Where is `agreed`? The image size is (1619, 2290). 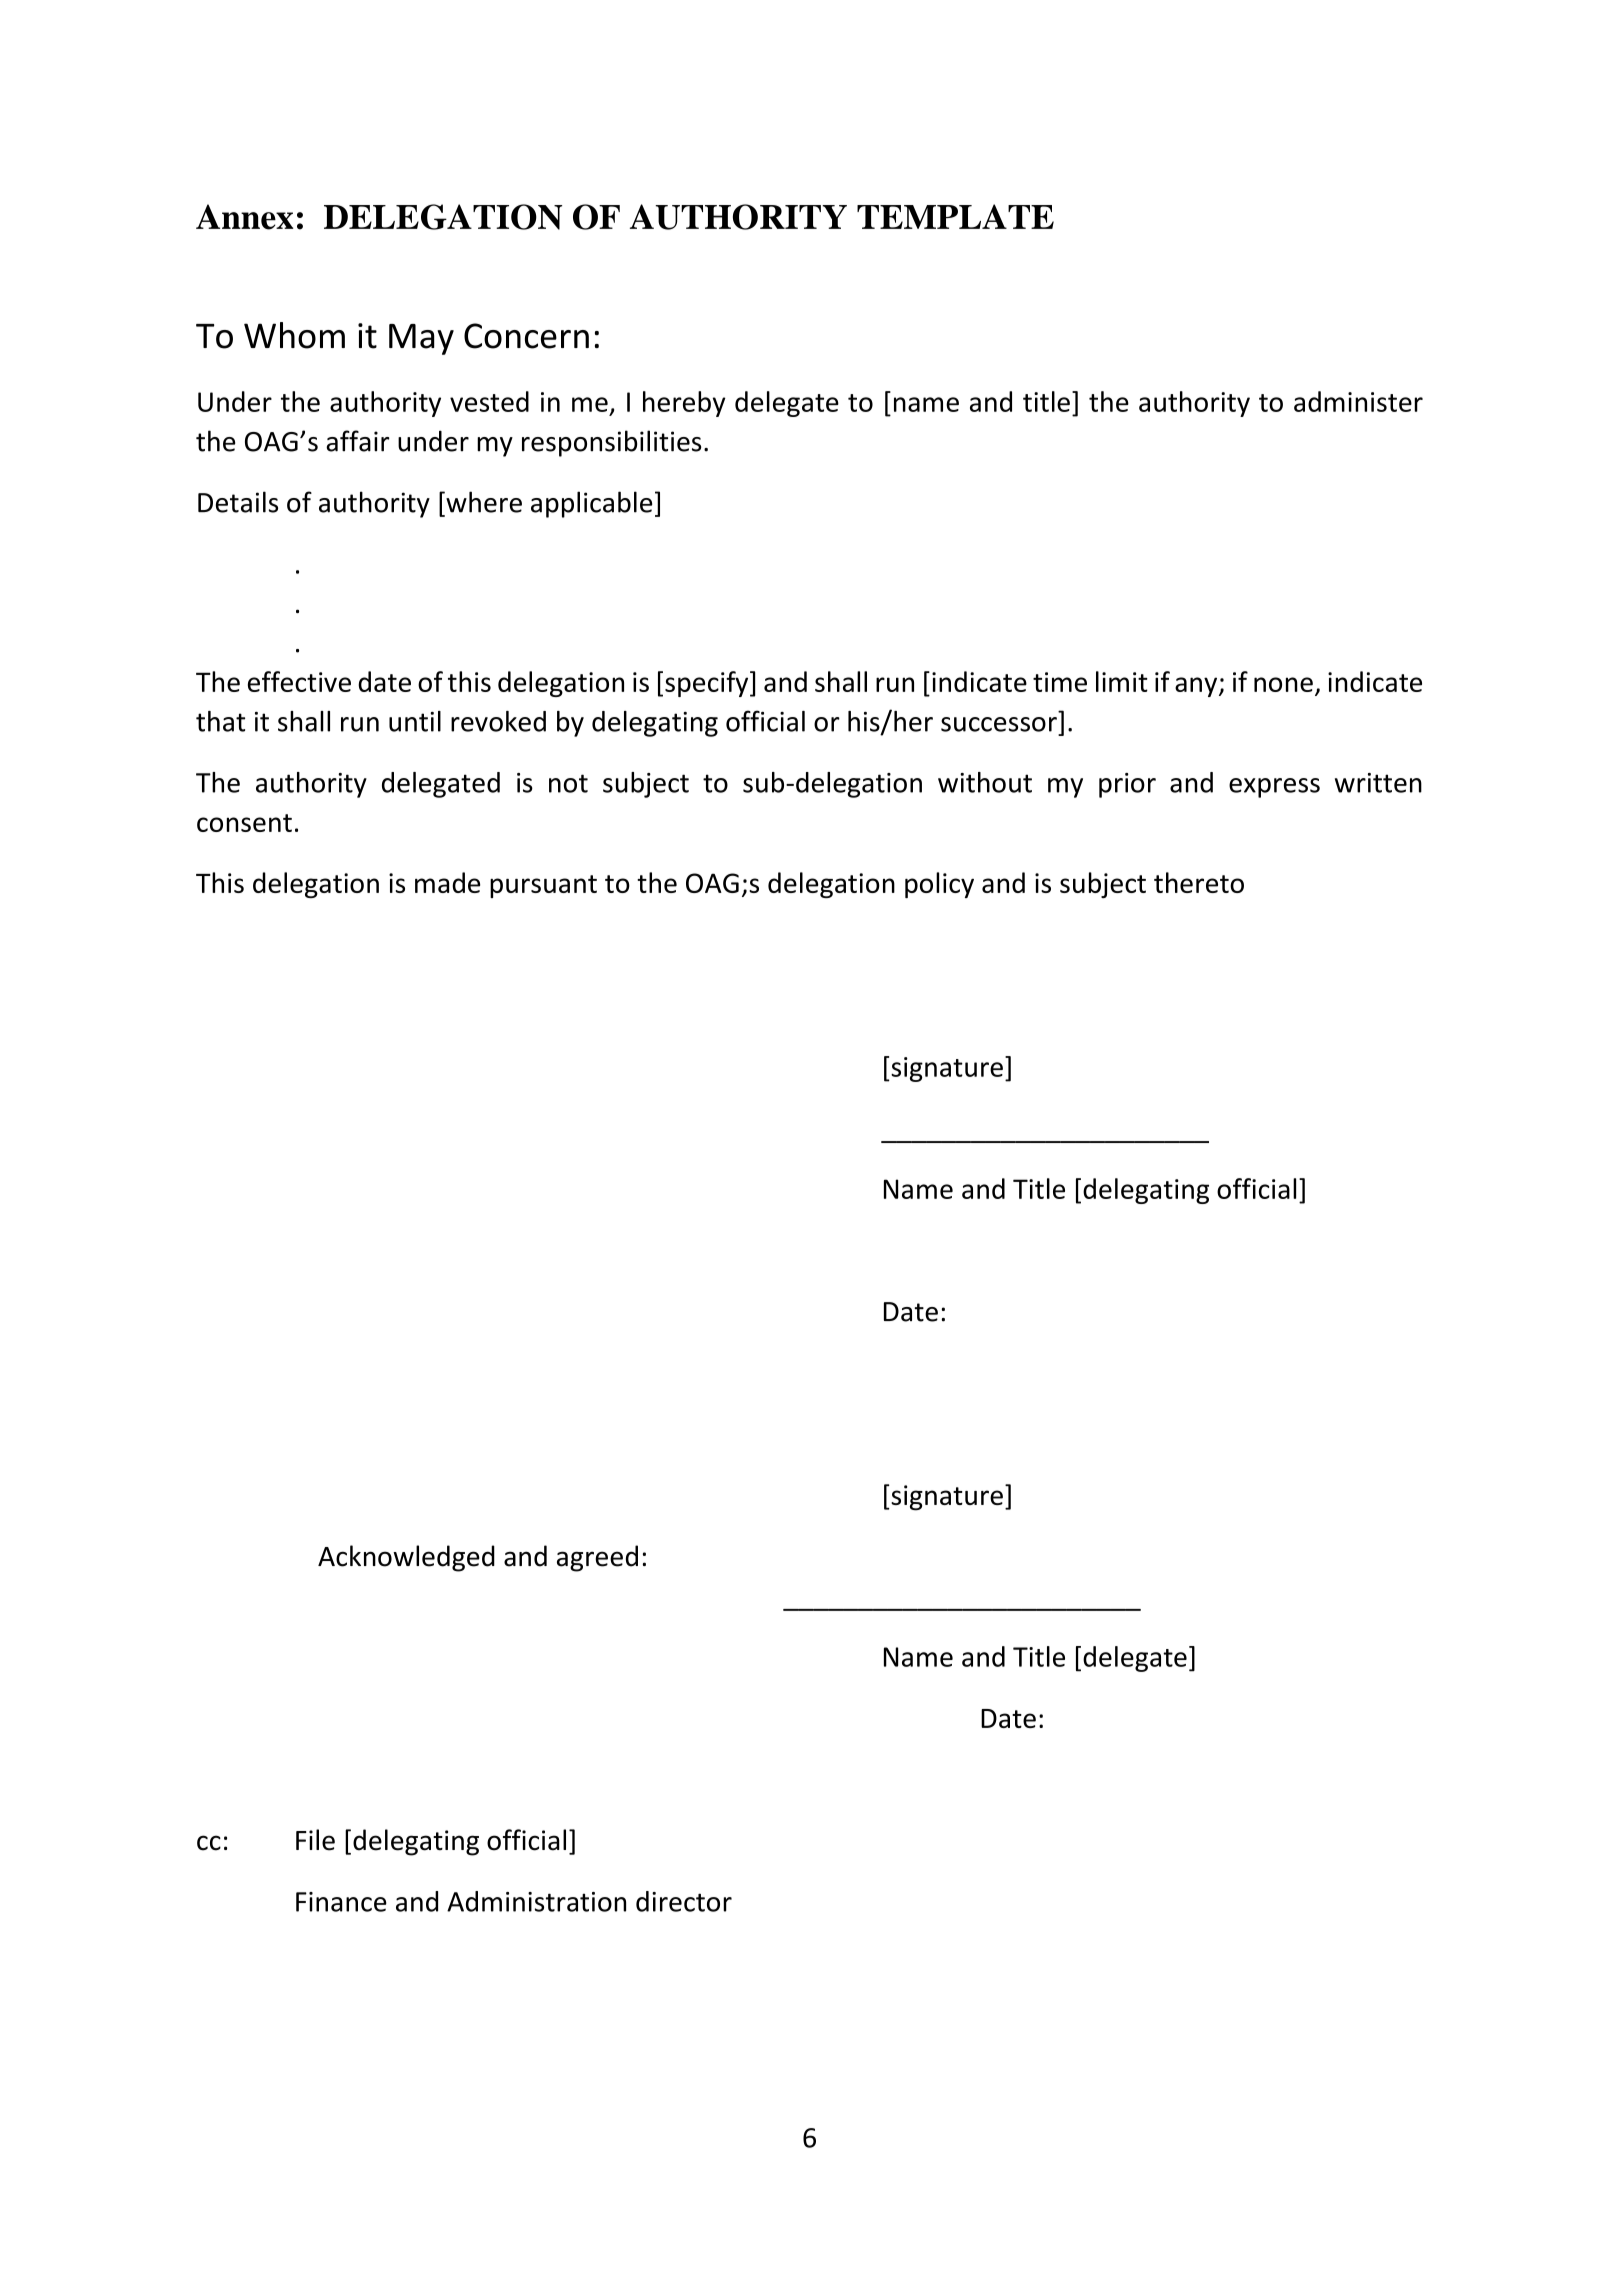
agreed is located at coordinates (597, 1558).
